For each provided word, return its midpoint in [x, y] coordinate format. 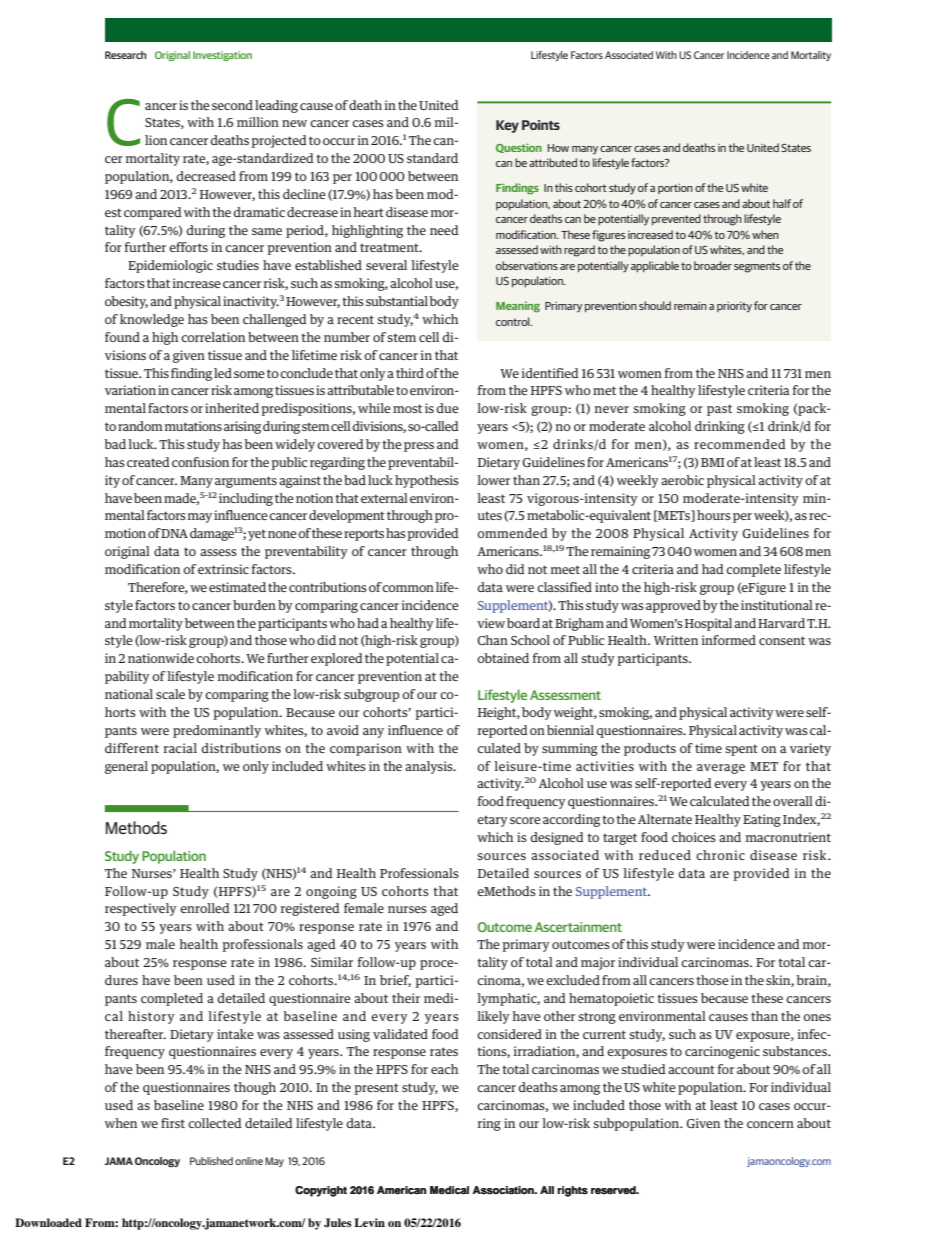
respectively [141, 909]
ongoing [331, 892]
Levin [369, 1222]
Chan [492, 640]
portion [675, 189]
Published [211, 1161]
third [410, 373]
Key [507, 126]
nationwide [161, 658]
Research [125, 55]
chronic [720, 855]
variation [130, 390]
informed [728, 640]
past [719, 410]
